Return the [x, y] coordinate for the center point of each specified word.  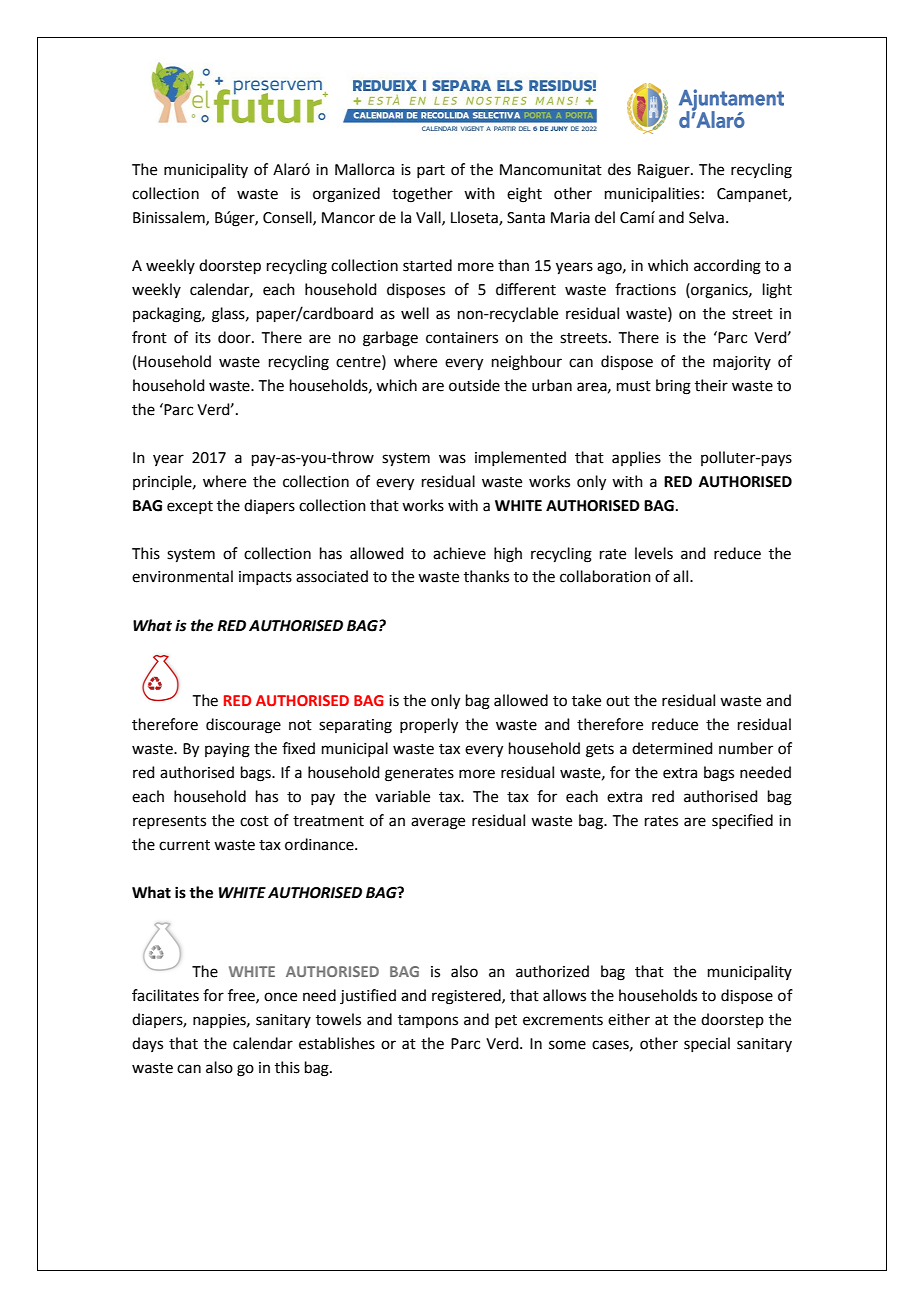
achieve [459, 553]
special [707, 1044]
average [438, 823]
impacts [265, 578]
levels [654, 553]
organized [346, 195]
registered [467, 997]
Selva [706, 217]
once [280, 997]
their [711, 385]
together [422, 195]
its [203, 338]
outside [474, 385]
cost [254, 821]
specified [742, 821]
